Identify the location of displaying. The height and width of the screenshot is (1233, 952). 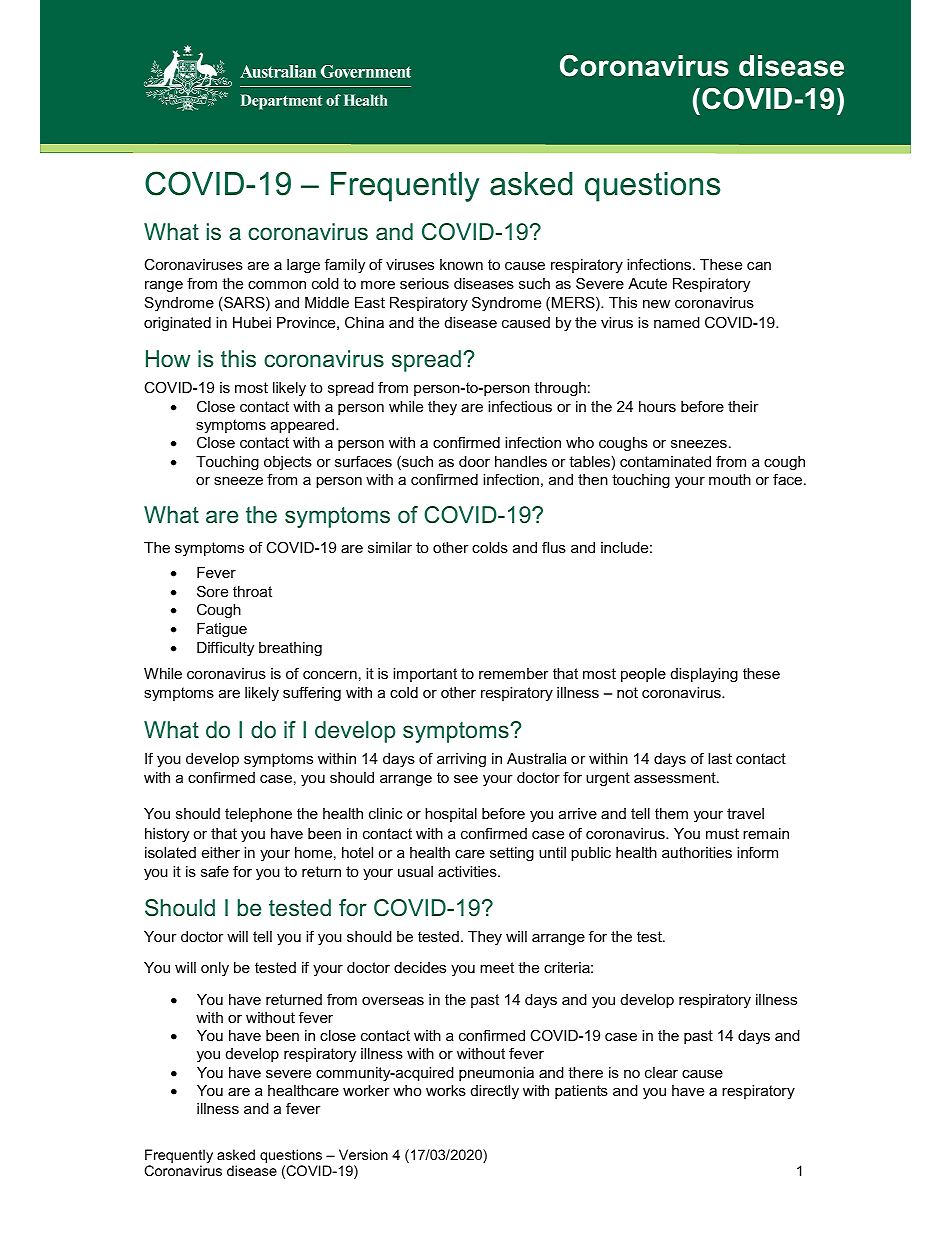
(704, 675).
